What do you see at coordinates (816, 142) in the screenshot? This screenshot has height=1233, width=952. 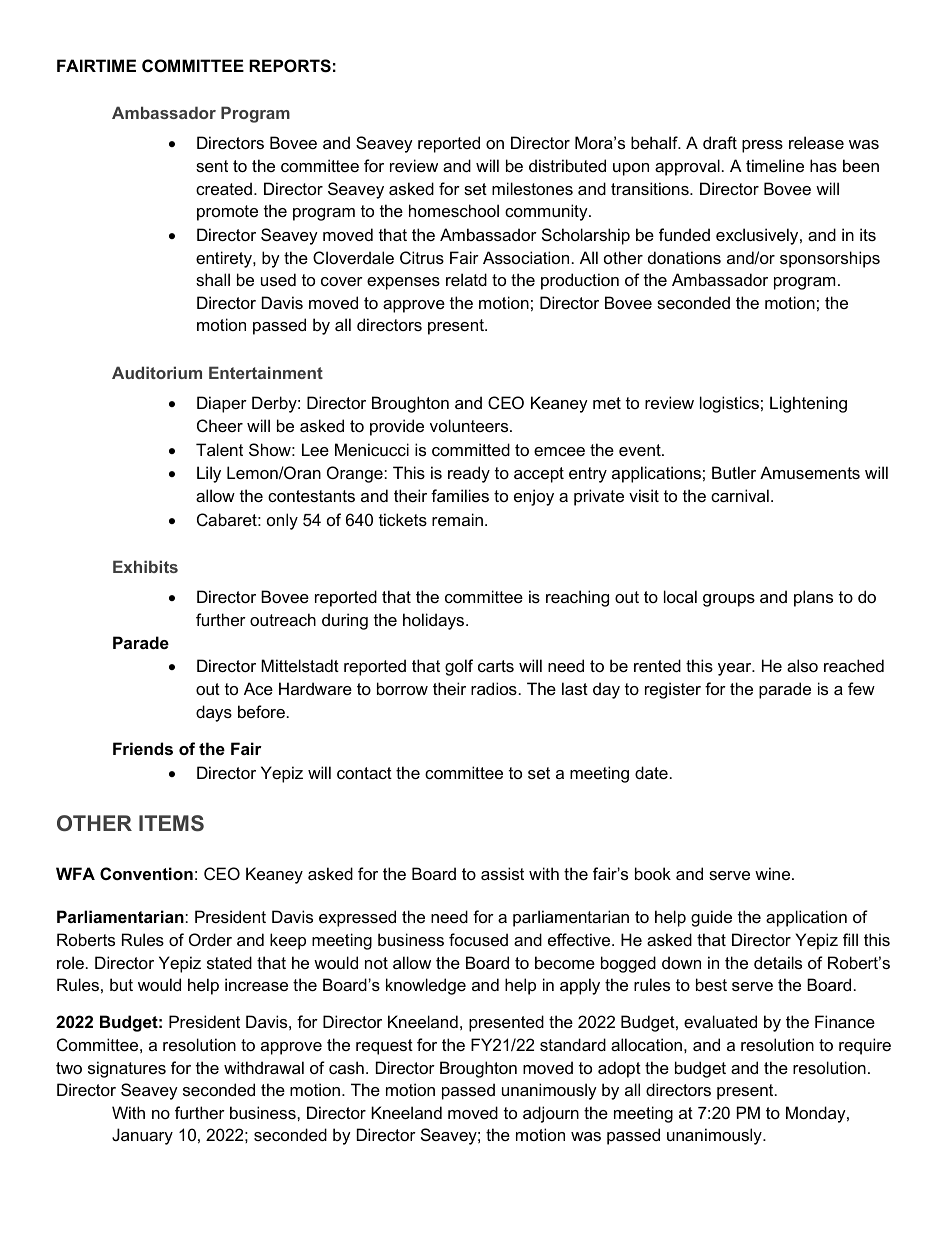 I see `release` at bounding box center [816, 142].
